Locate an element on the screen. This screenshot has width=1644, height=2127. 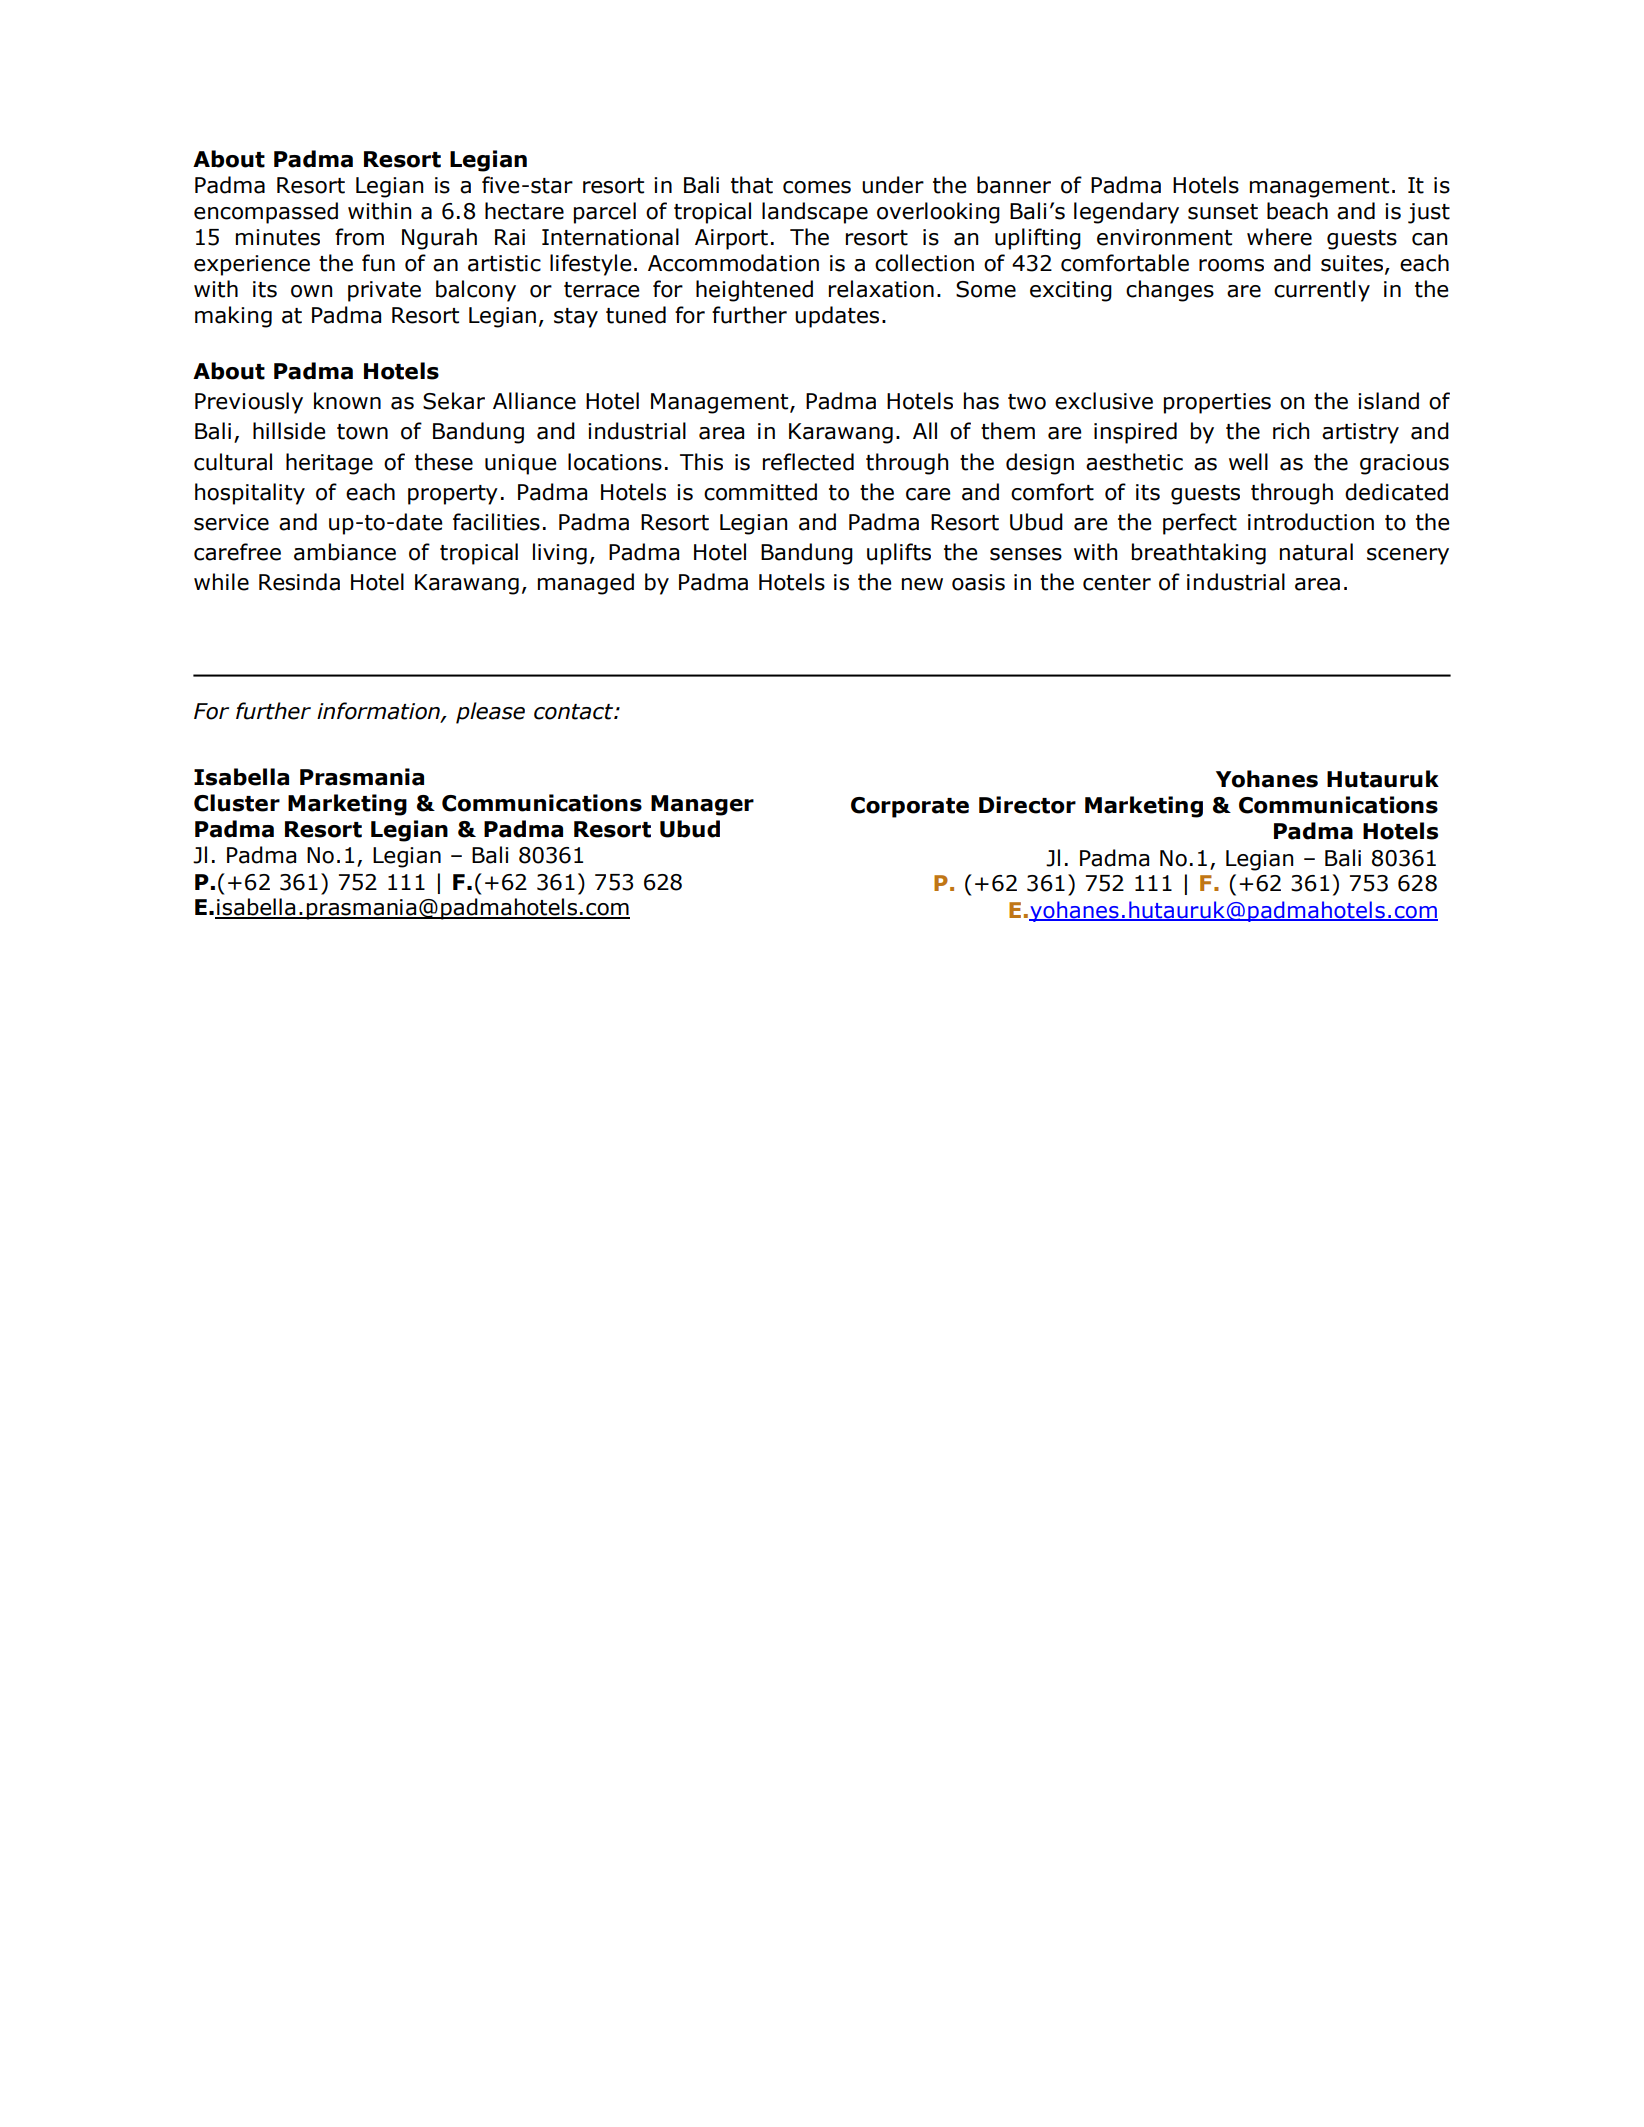
uplifts is located at coordinates (899, 554).
